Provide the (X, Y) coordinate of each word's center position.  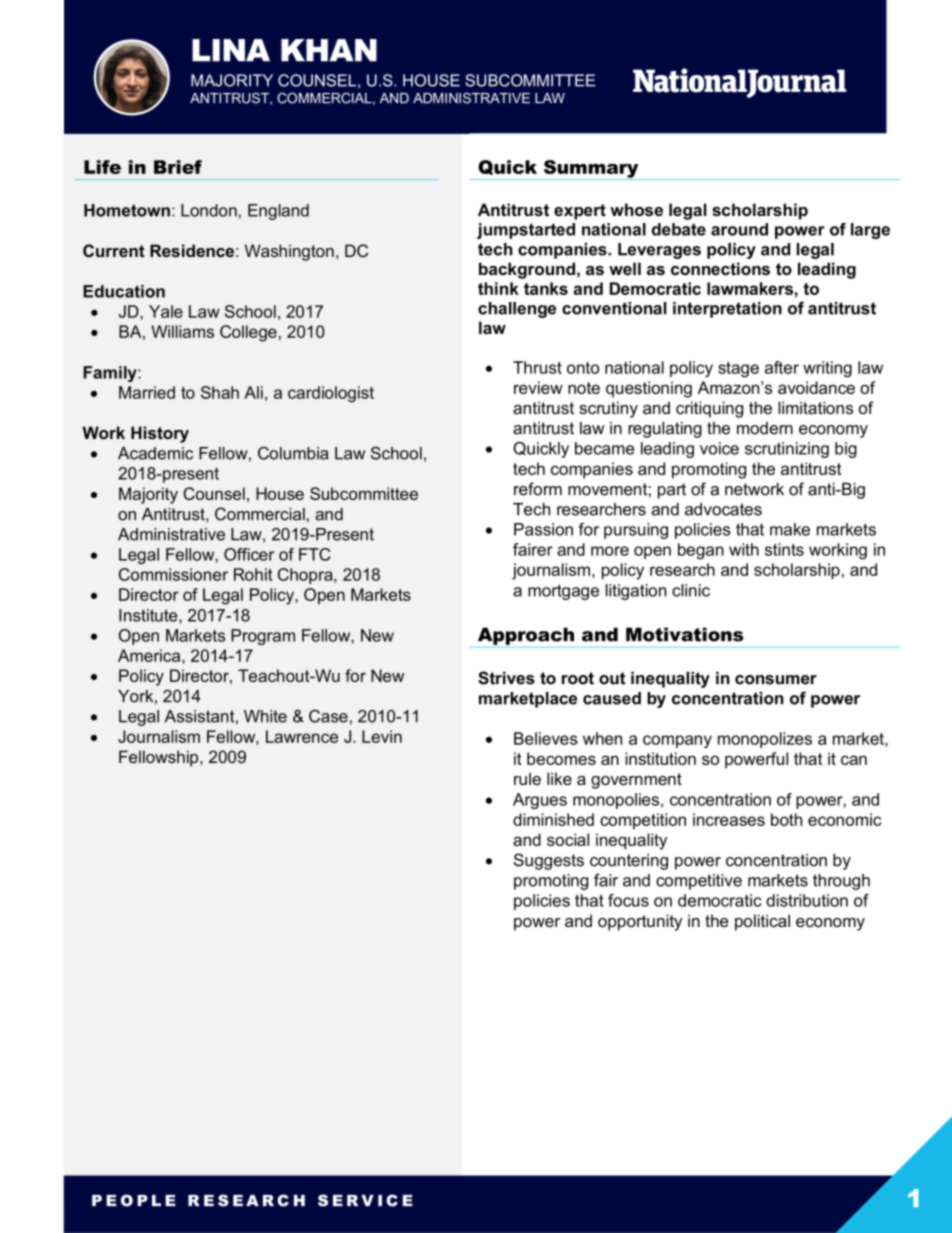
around (739, 229)
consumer (776, 680)
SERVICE (365, 1200)
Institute (149, 616)
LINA (231, 50)
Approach (526, 636)
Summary (591, 170)
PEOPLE (134, 1200)
